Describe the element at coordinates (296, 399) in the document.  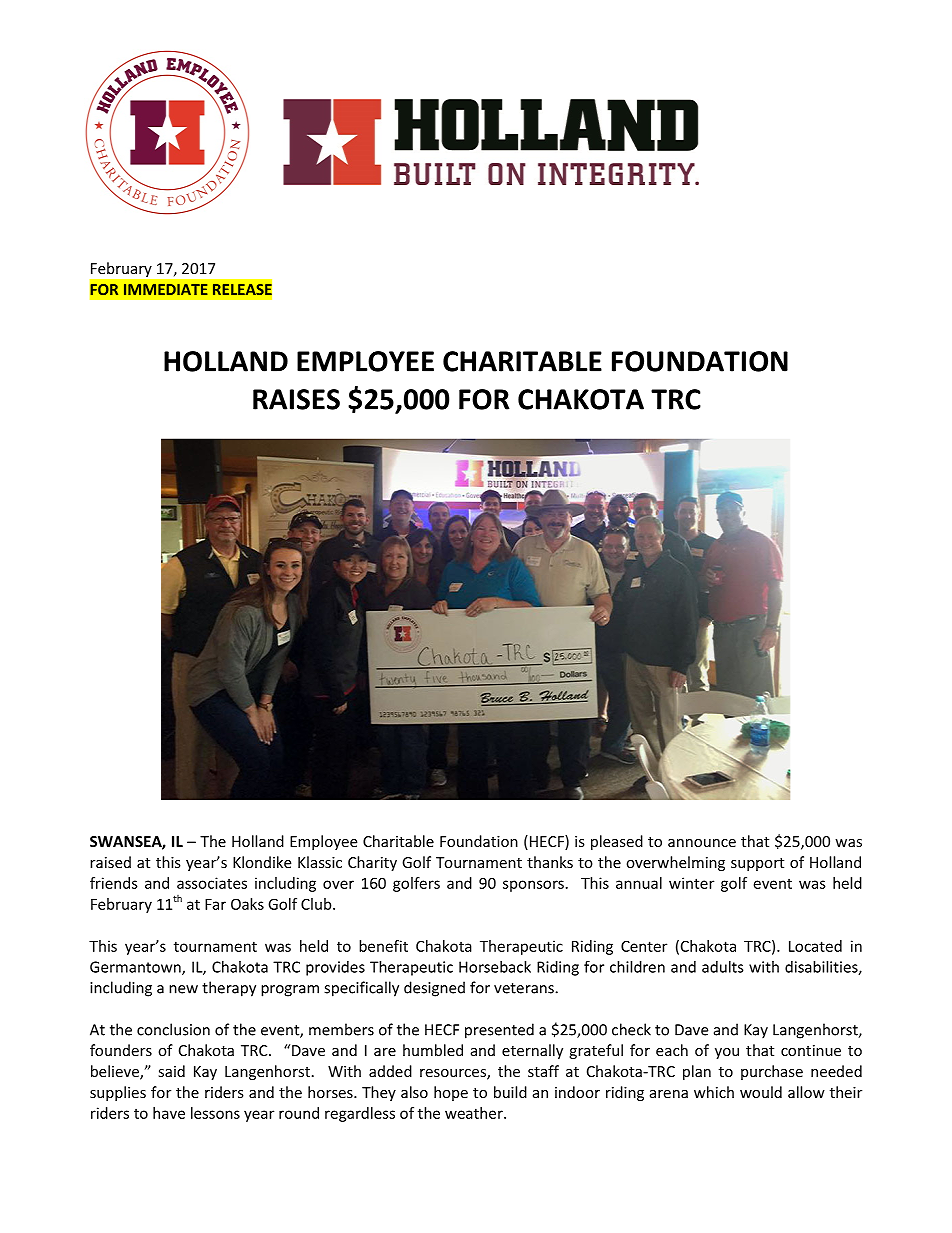
I see `RAISES` at that location.
